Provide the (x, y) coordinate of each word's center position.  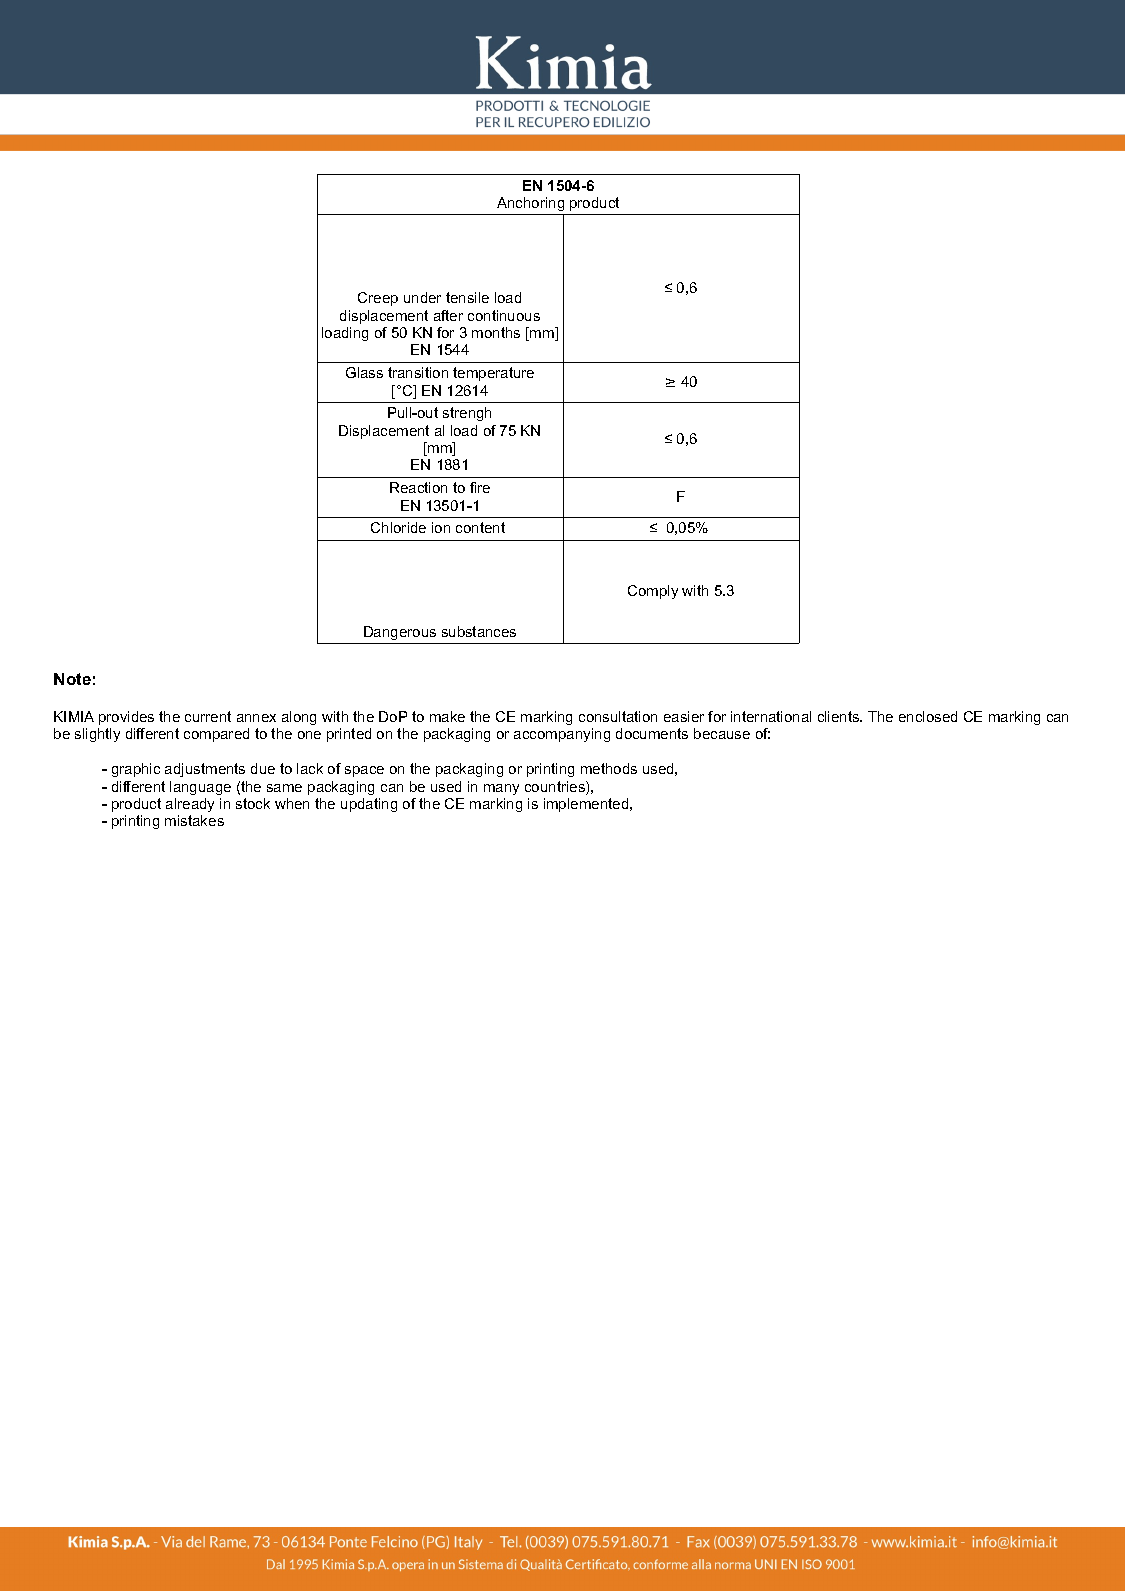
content (480, 527)
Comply (653, 592)
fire (480, 487)
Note (72, 679)
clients (840, 716)
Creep (378, 299)
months (496, 332)
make (447, 716)
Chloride (398, 527)
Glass (364, 372)
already (190, 805)
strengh (467, 414)
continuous (504, 315)
